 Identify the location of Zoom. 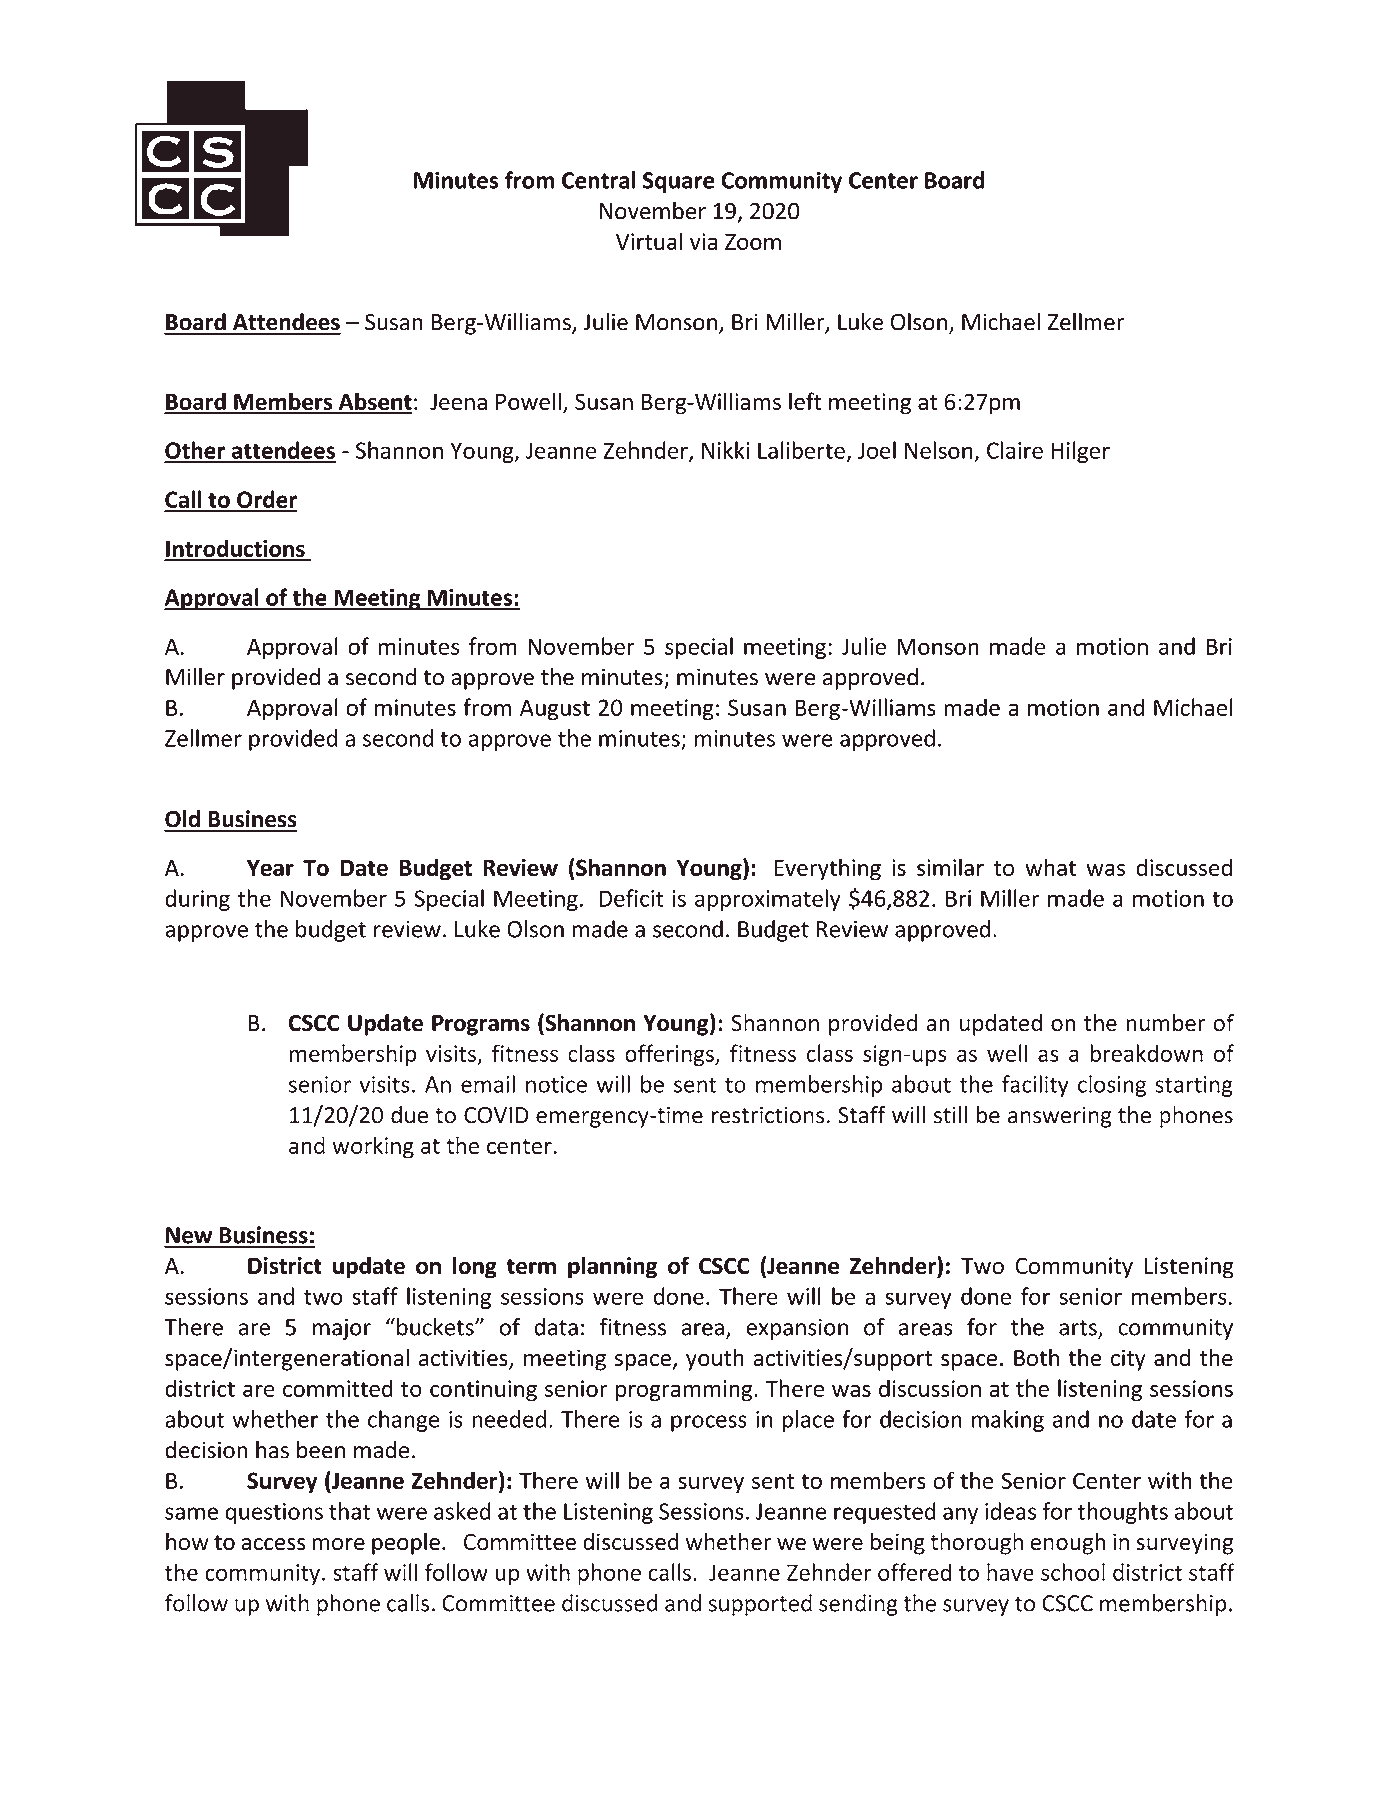
(753, 241).
